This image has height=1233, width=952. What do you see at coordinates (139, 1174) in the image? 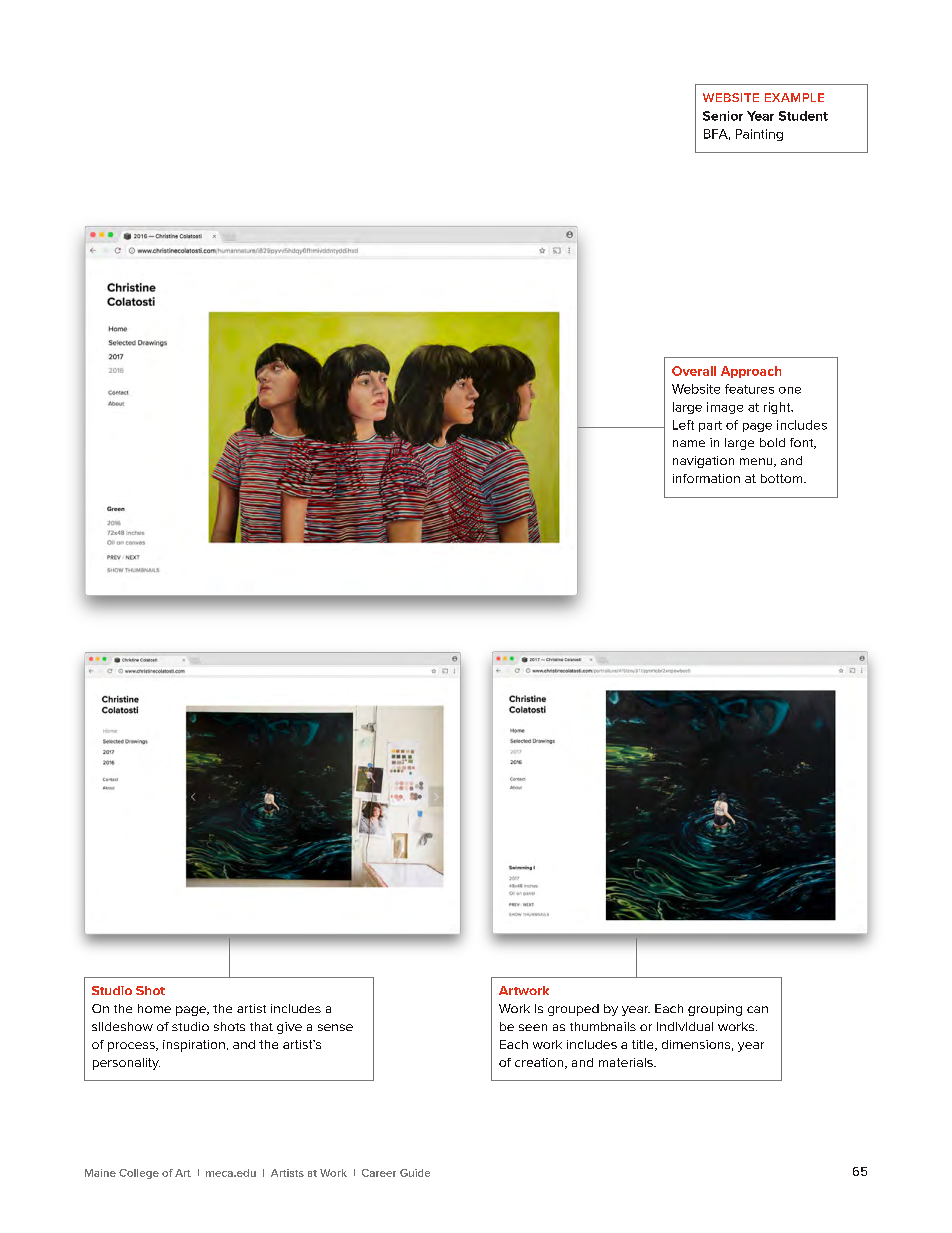
I see `College` at bounding box center [139, 1174].
